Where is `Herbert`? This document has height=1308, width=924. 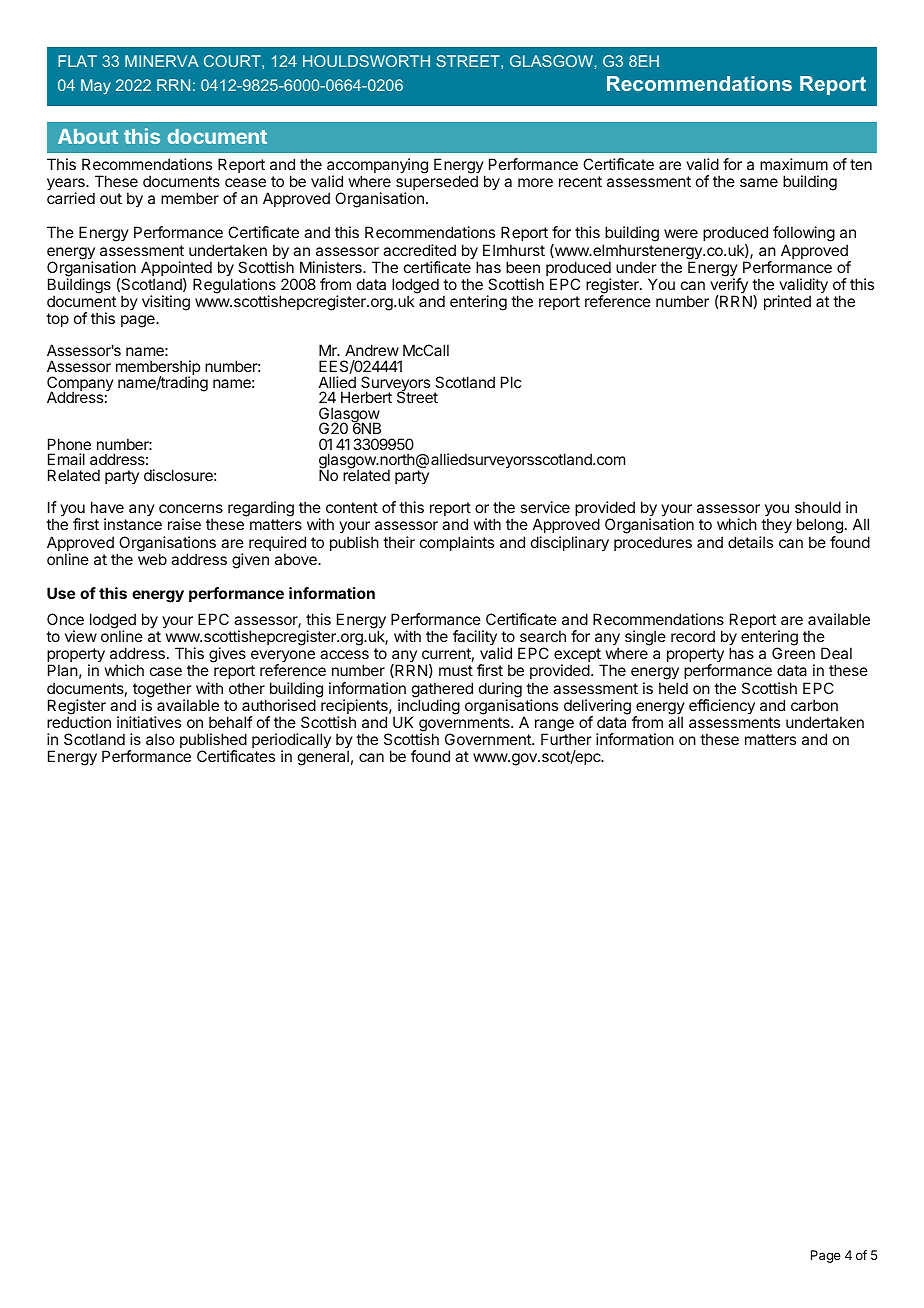
Herbert is located at coordinates (366, 397).
